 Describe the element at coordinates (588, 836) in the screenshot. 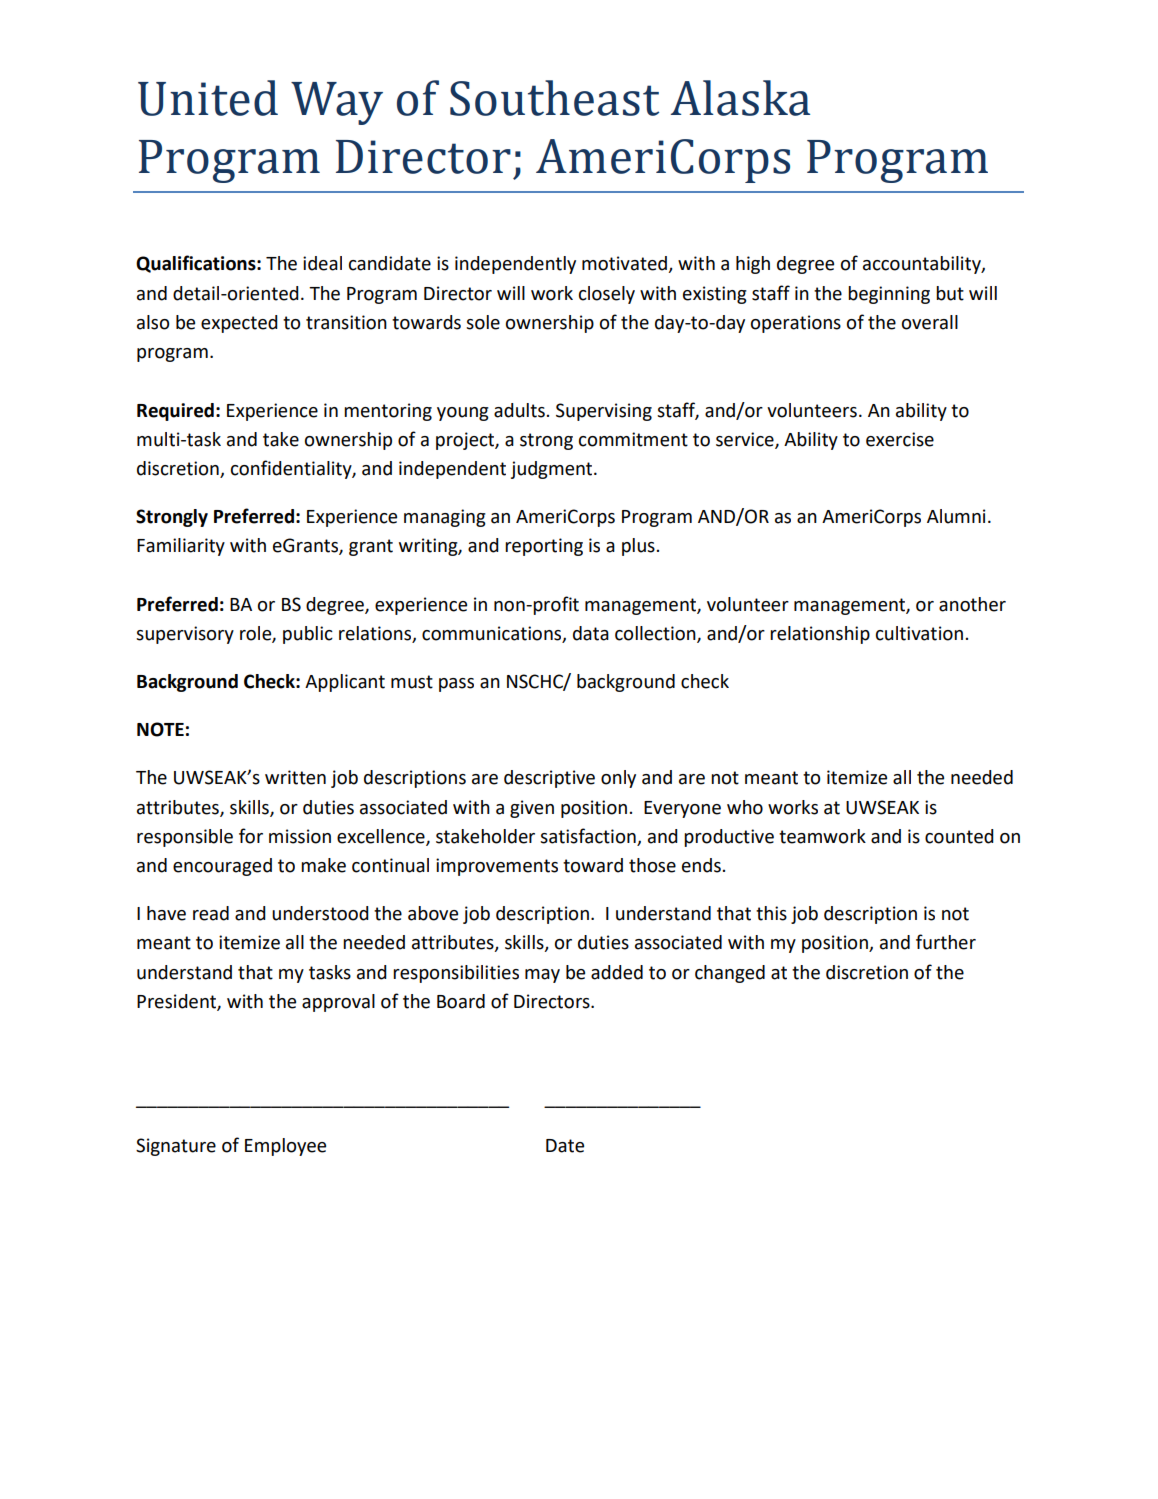

I see `satisfaction` at that location.
